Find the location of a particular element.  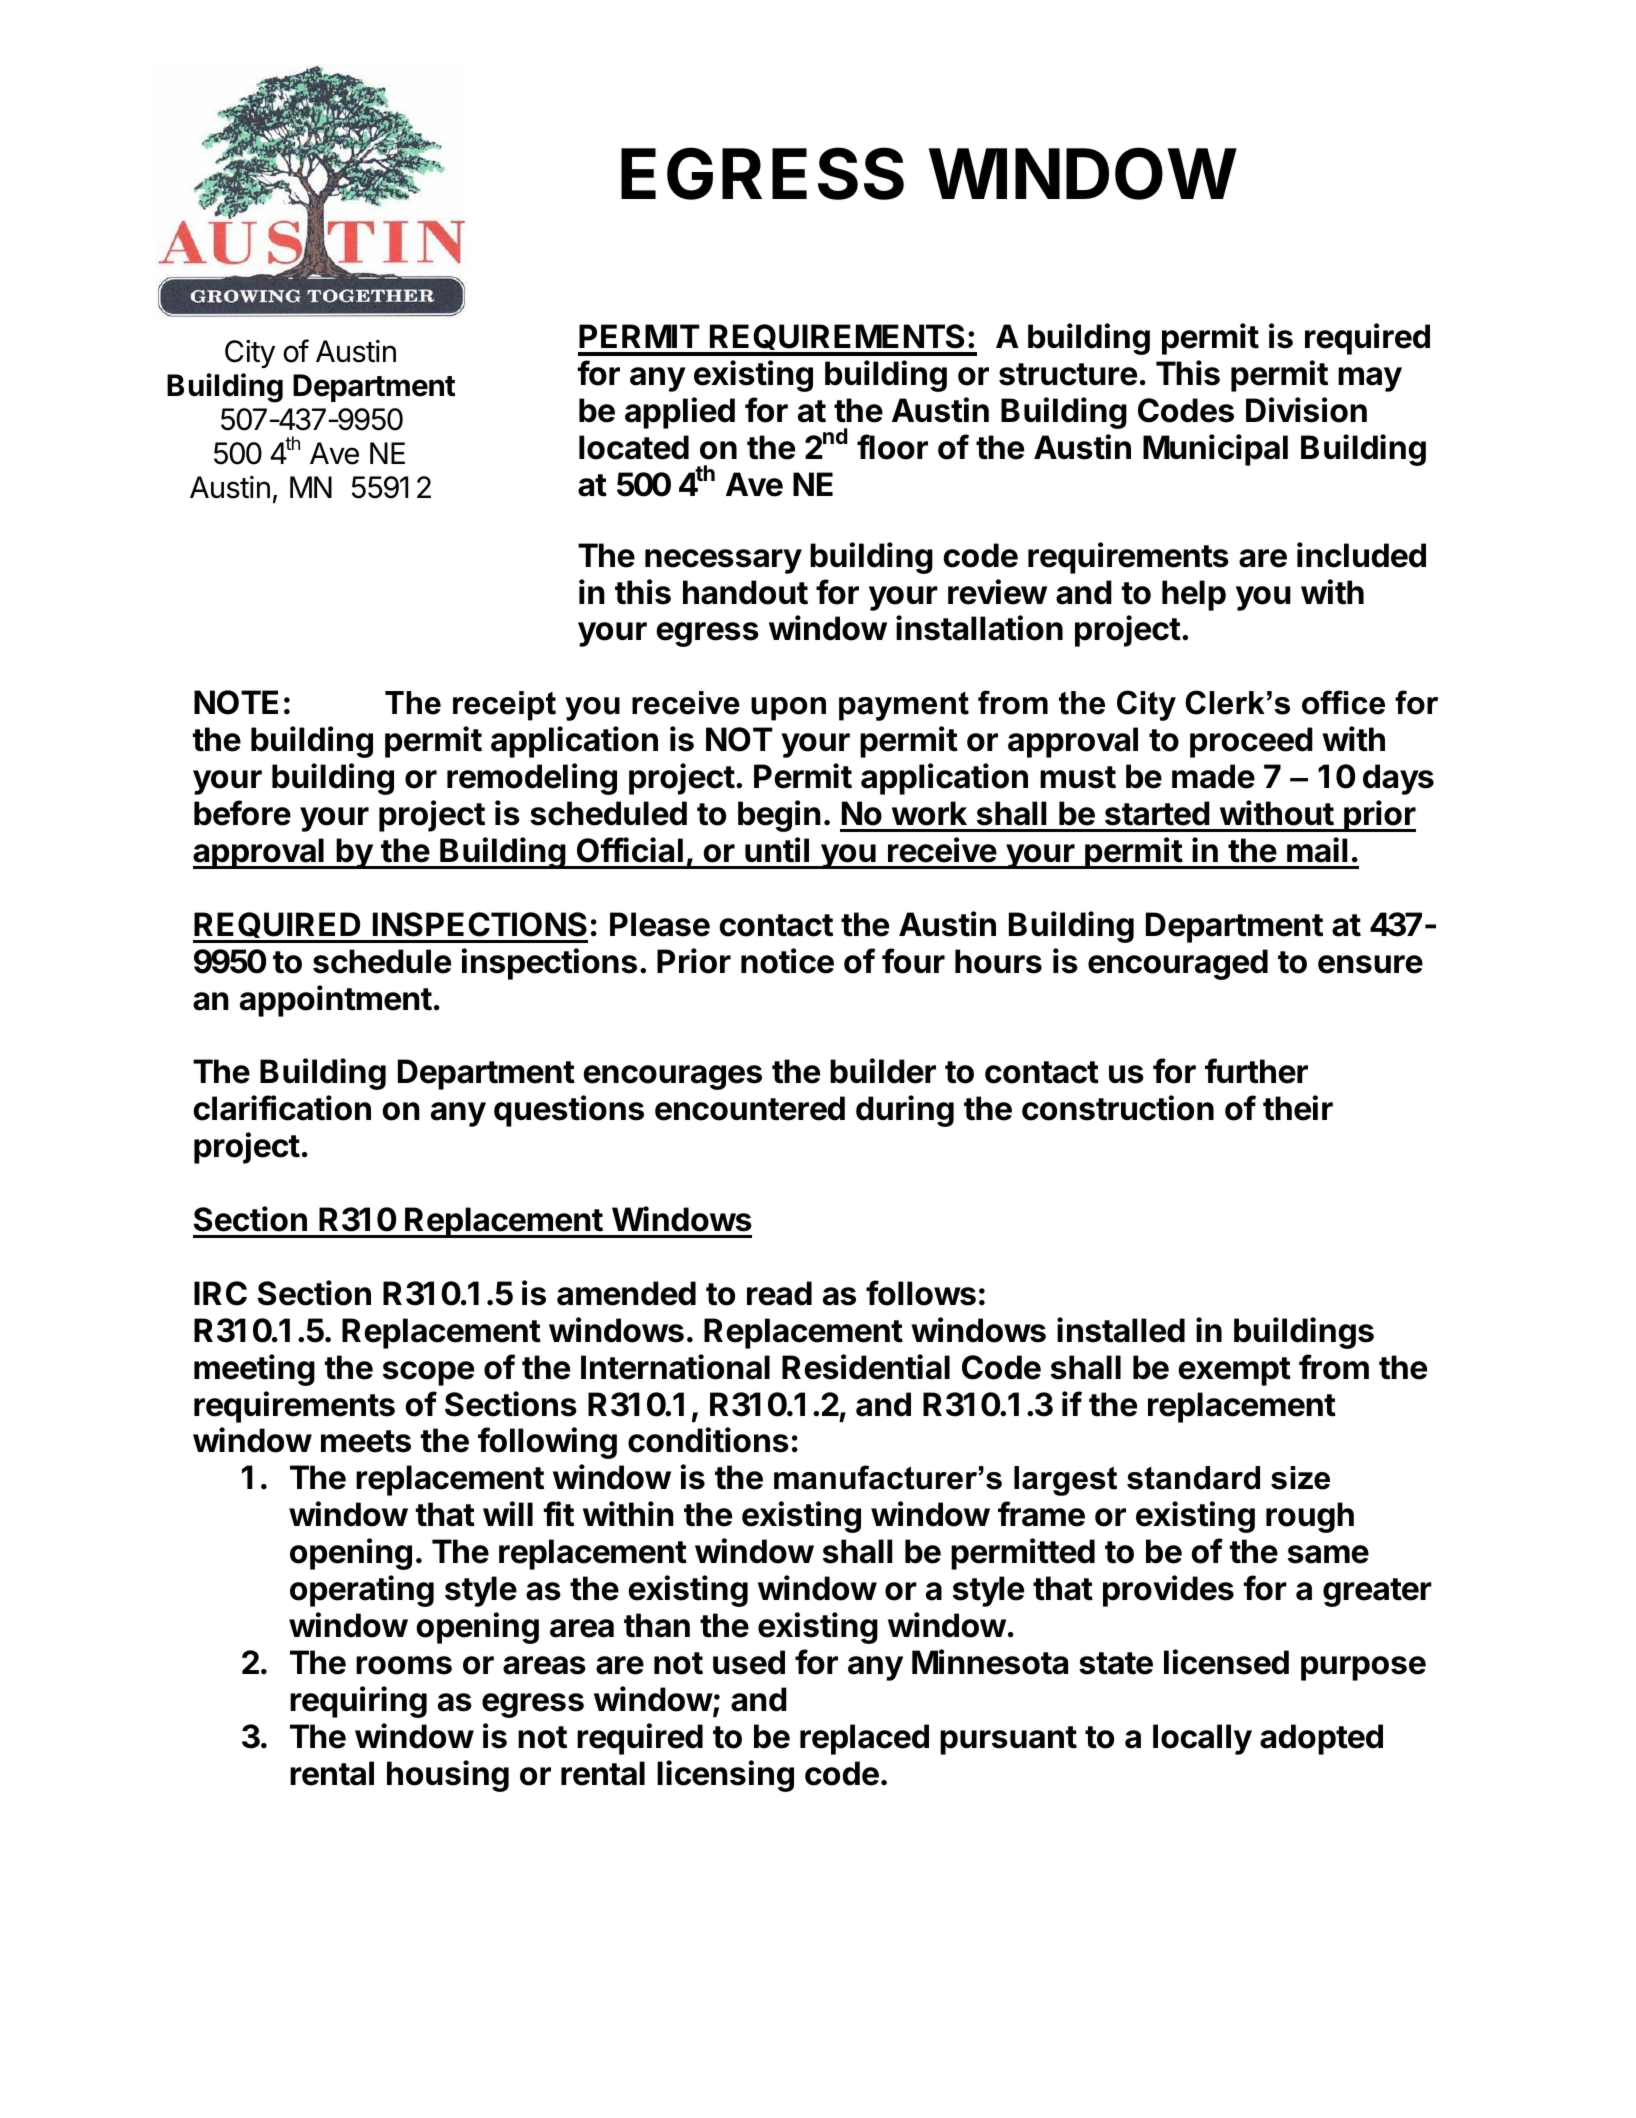

builder is located at coordinates (883, 1071).
